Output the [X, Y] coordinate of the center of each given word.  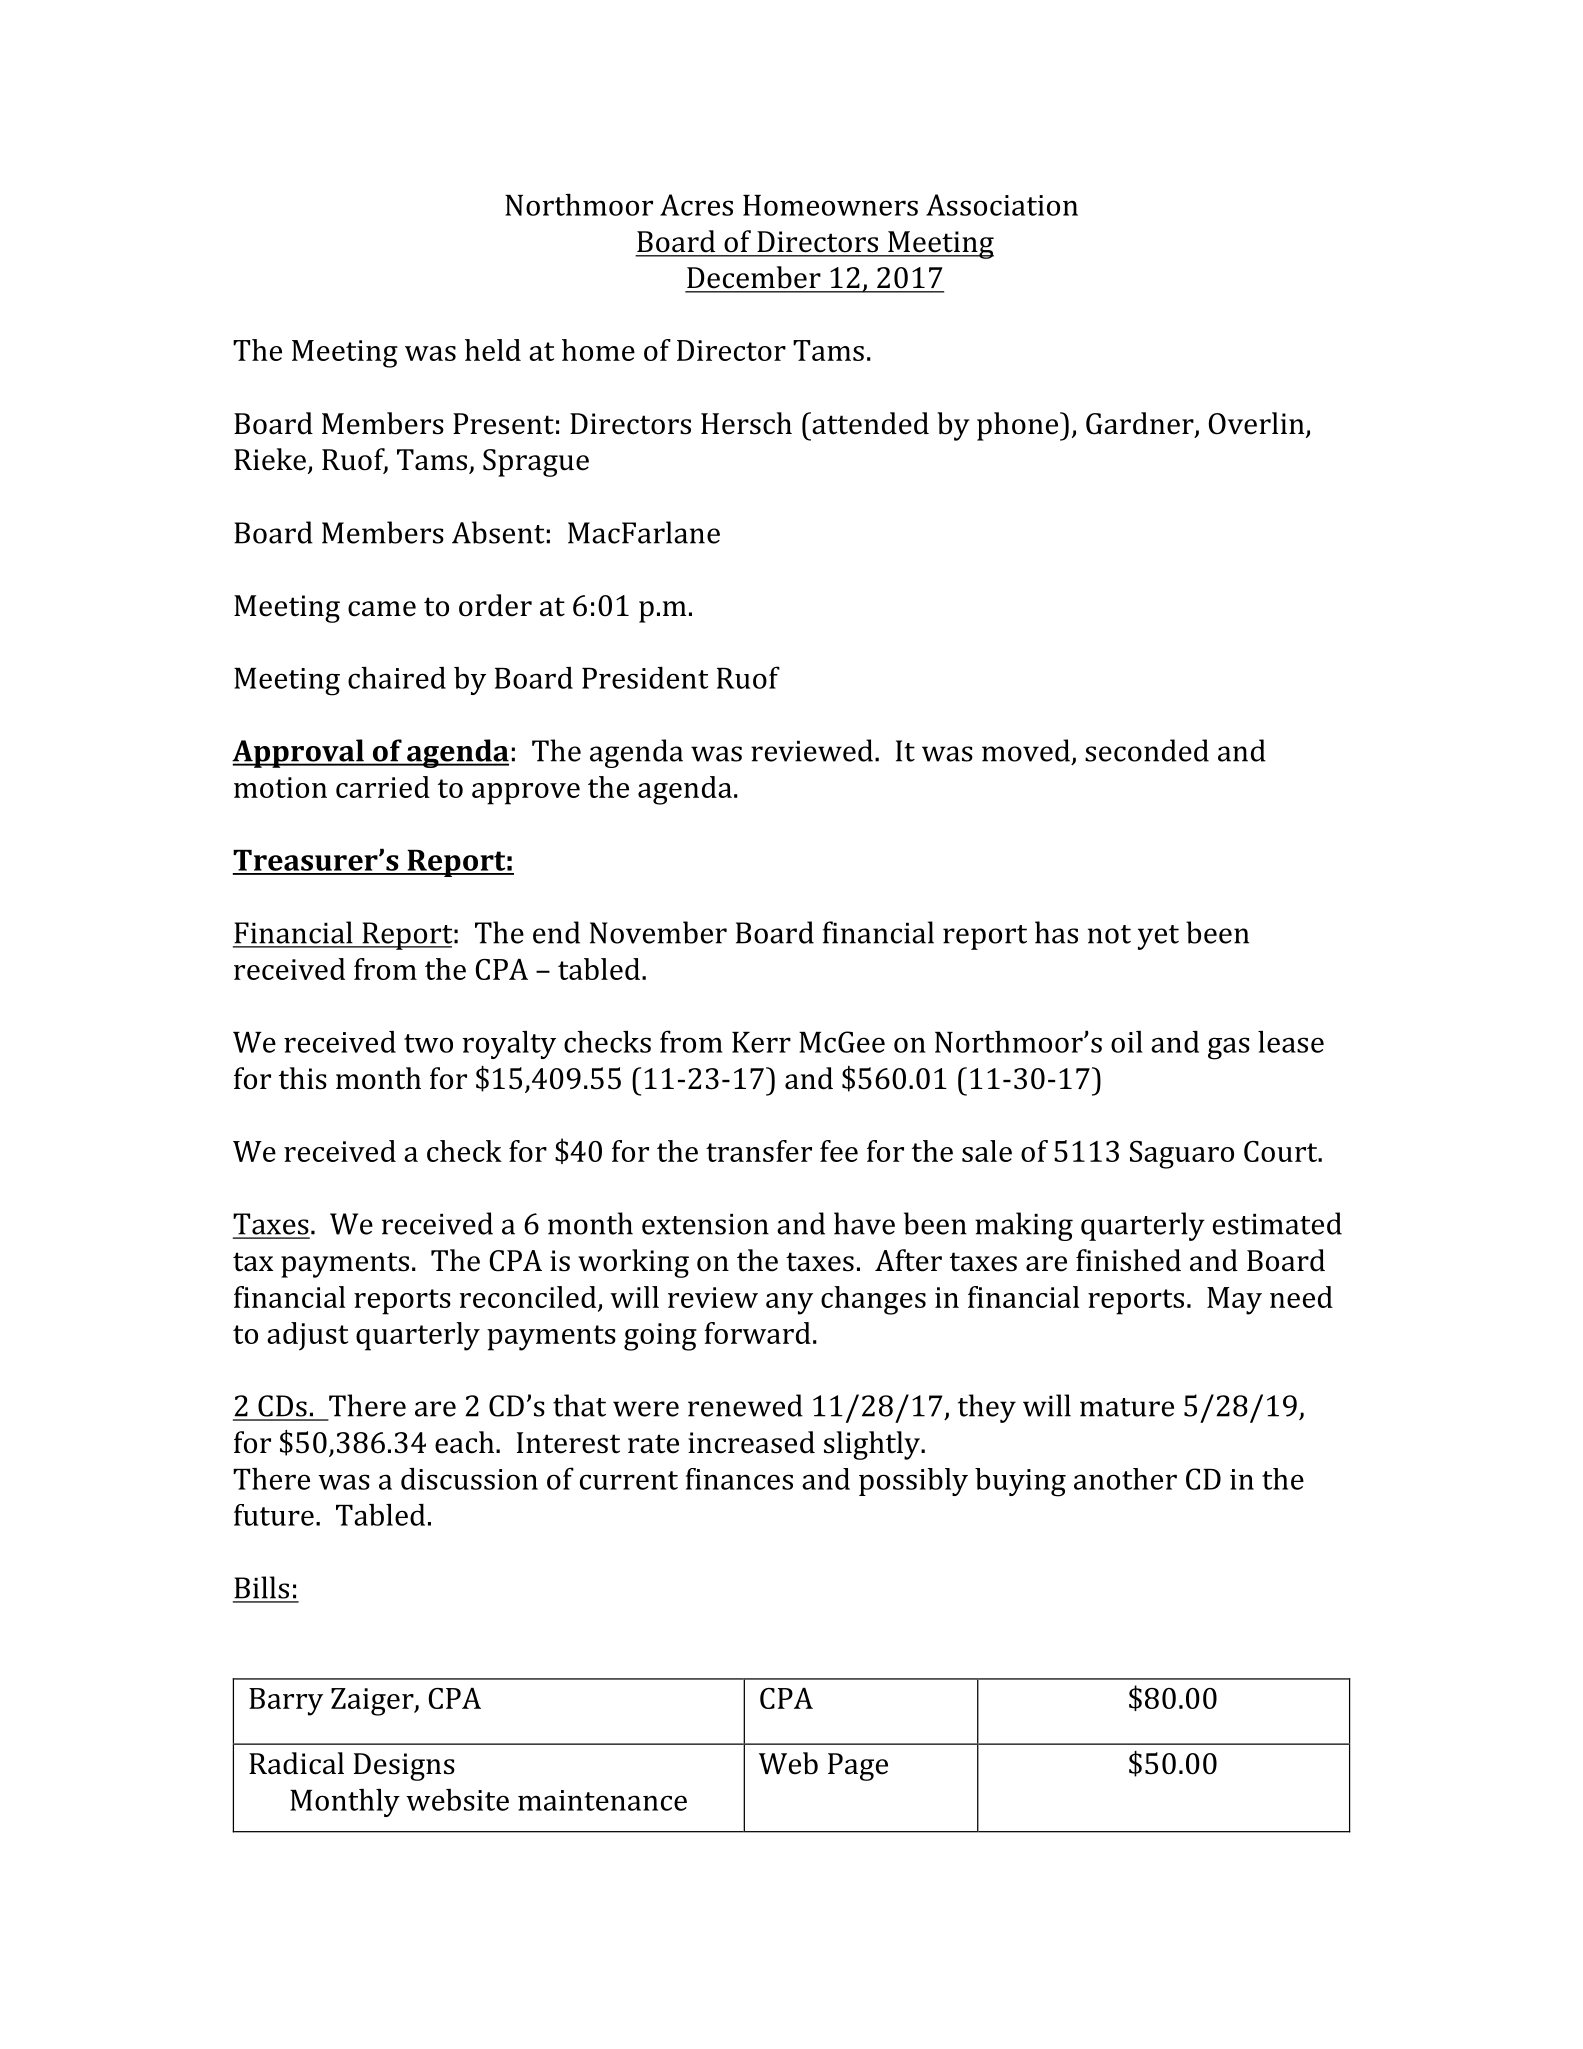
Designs [404, 1767]
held [493, 350]
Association [1002, 205]
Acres [696, 205]
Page [858, 1767]
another [1125, 1479]
